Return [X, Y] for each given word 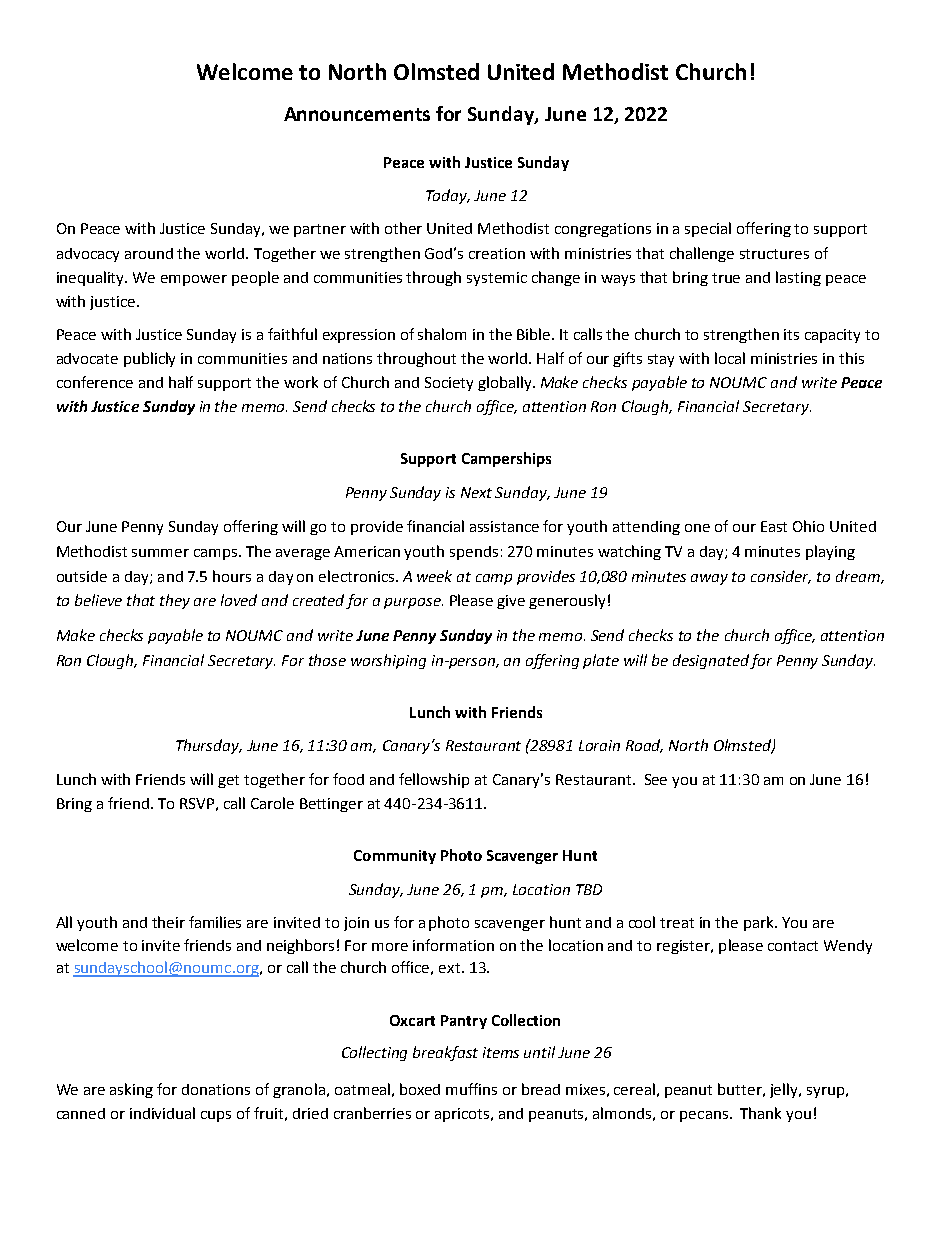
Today [448, 196]
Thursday [209, 746]
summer [160, 553]
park [760, 923]
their [168, 922]
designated [712, 661]
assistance [504, 526]
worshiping [388, 661]
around [149, 253]
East [774, 526]
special [708, 229]
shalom [442, 334]
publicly [149, 359]
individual [162, 1113]
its [791, 334]
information [453, 945]
